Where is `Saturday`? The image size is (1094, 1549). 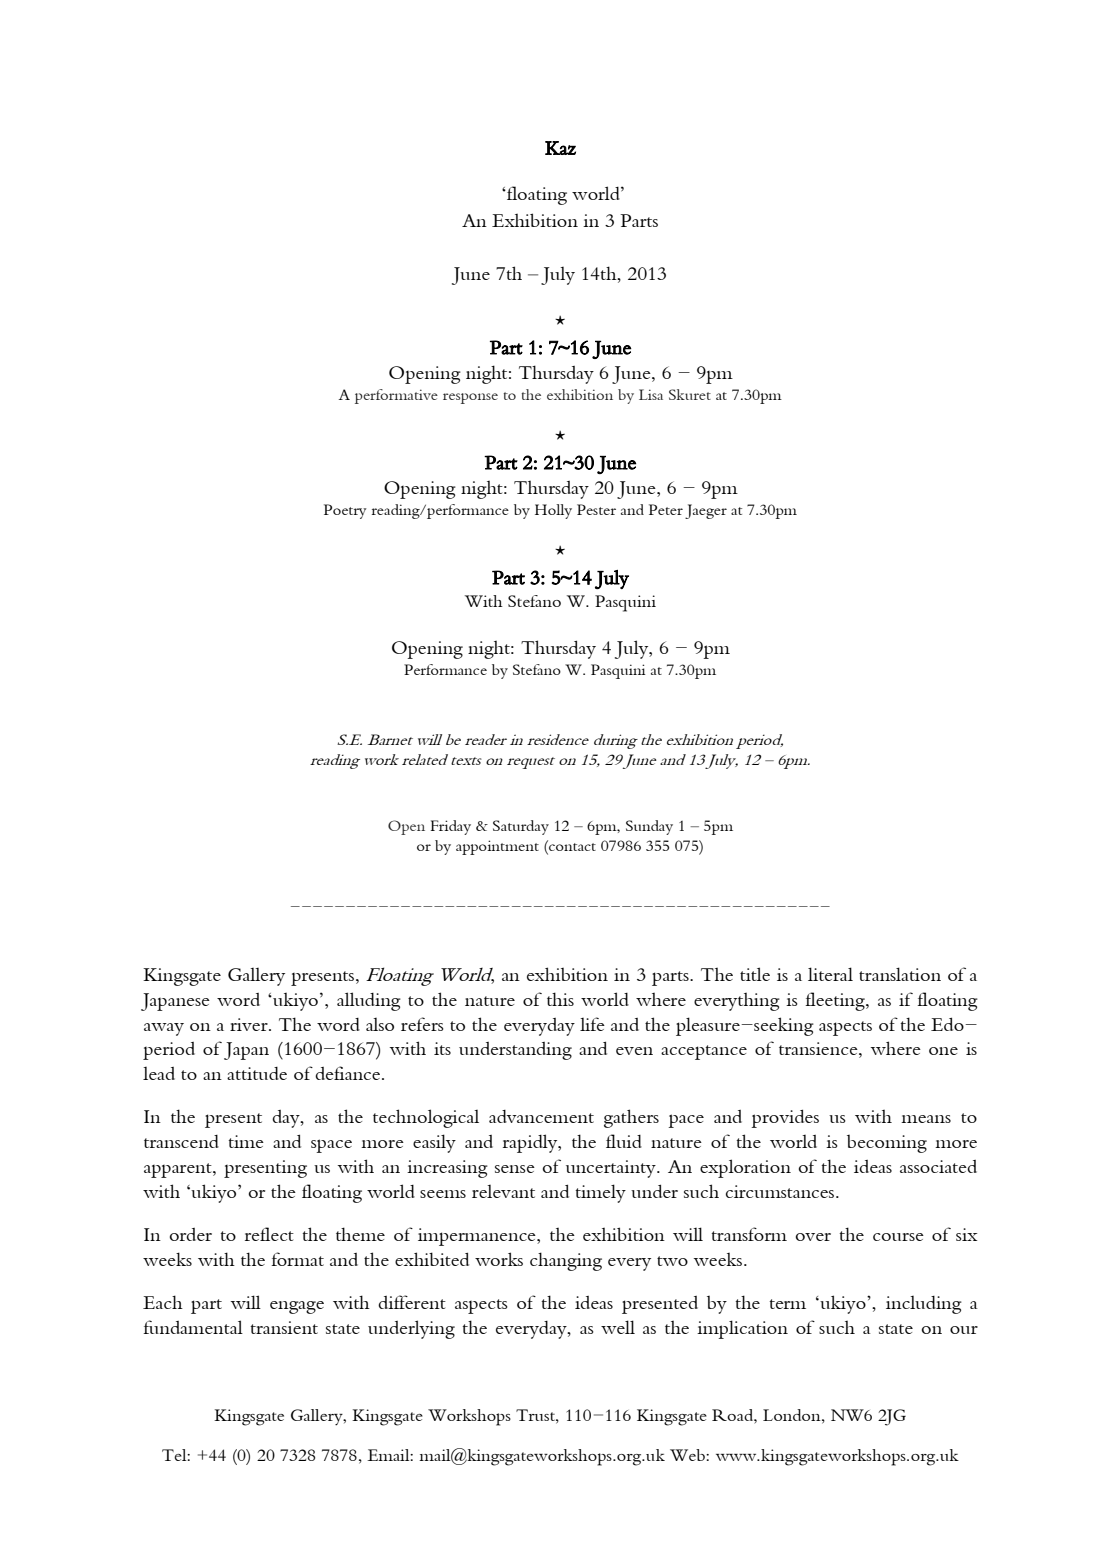 Saturday is located at coordinates (521, 827).
